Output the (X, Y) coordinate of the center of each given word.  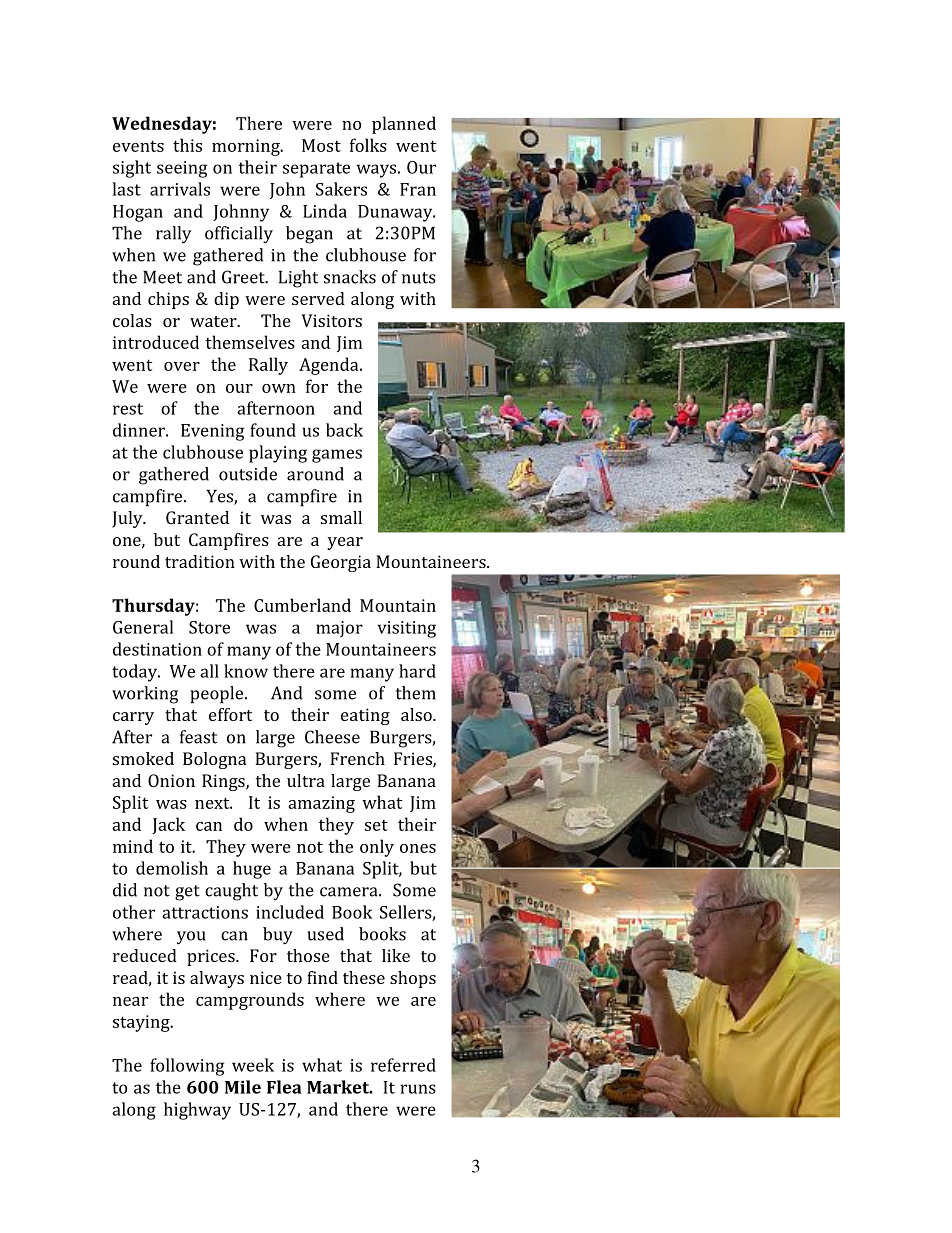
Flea (284, 1087)
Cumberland (302, 605)
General (143, 627)
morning (247, 147)
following (187, 1067)
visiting (406, 629)
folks (368, 145)
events (138, 146)
